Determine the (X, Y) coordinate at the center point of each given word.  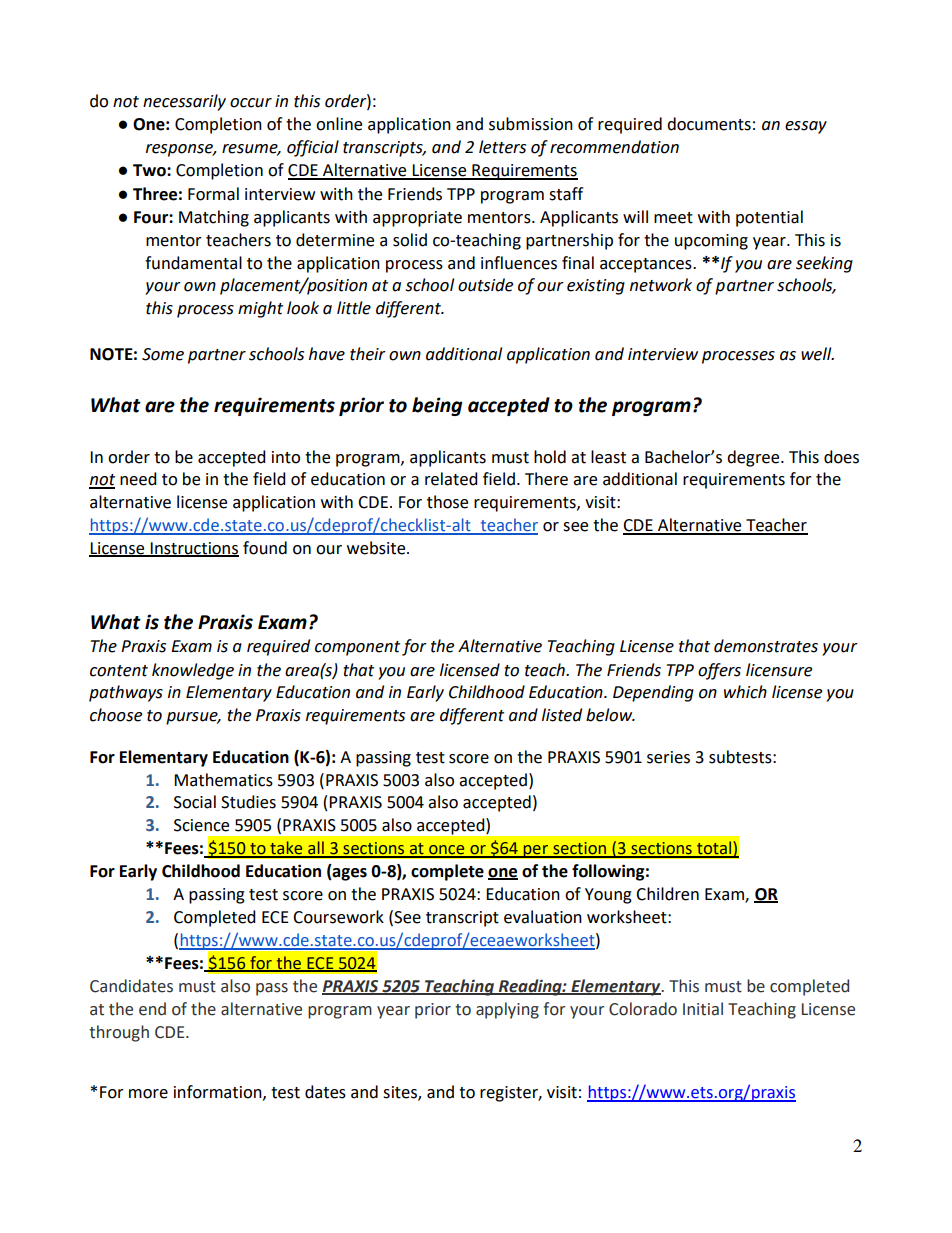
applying (507, 1010)
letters (502, 147)
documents (709, 124)
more (148, 1094)
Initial (703, 1009)
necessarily (184, 102)
